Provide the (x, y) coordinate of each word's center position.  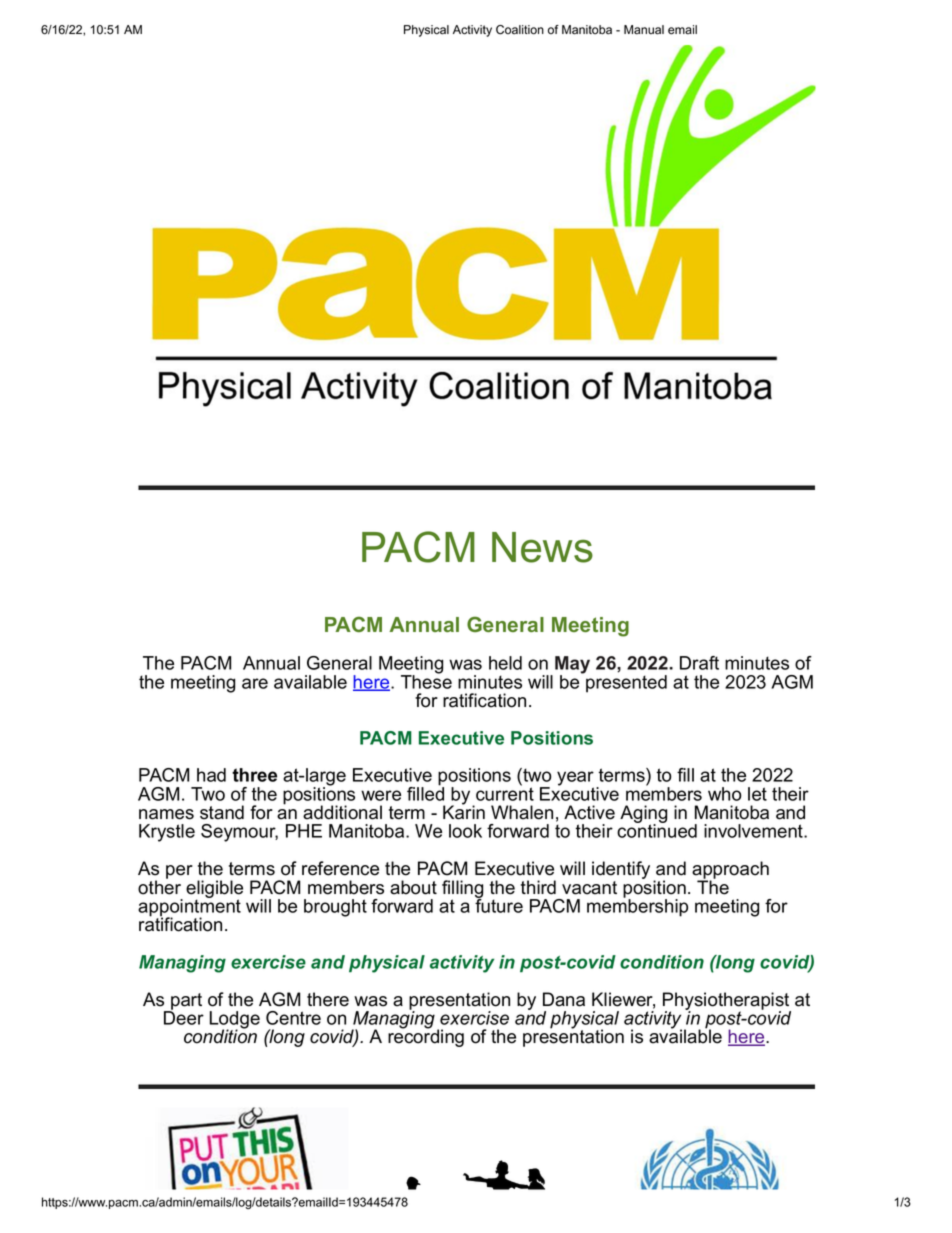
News (542, 547)
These (426, 680)
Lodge (235, 1021)
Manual (644, 30)
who (725, 794)
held (505, 663)
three (254, 775)
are (255, 683)
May (572, 666)
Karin (464, 811)
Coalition (520, 30)
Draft (699, 663)
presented (625, 682)
